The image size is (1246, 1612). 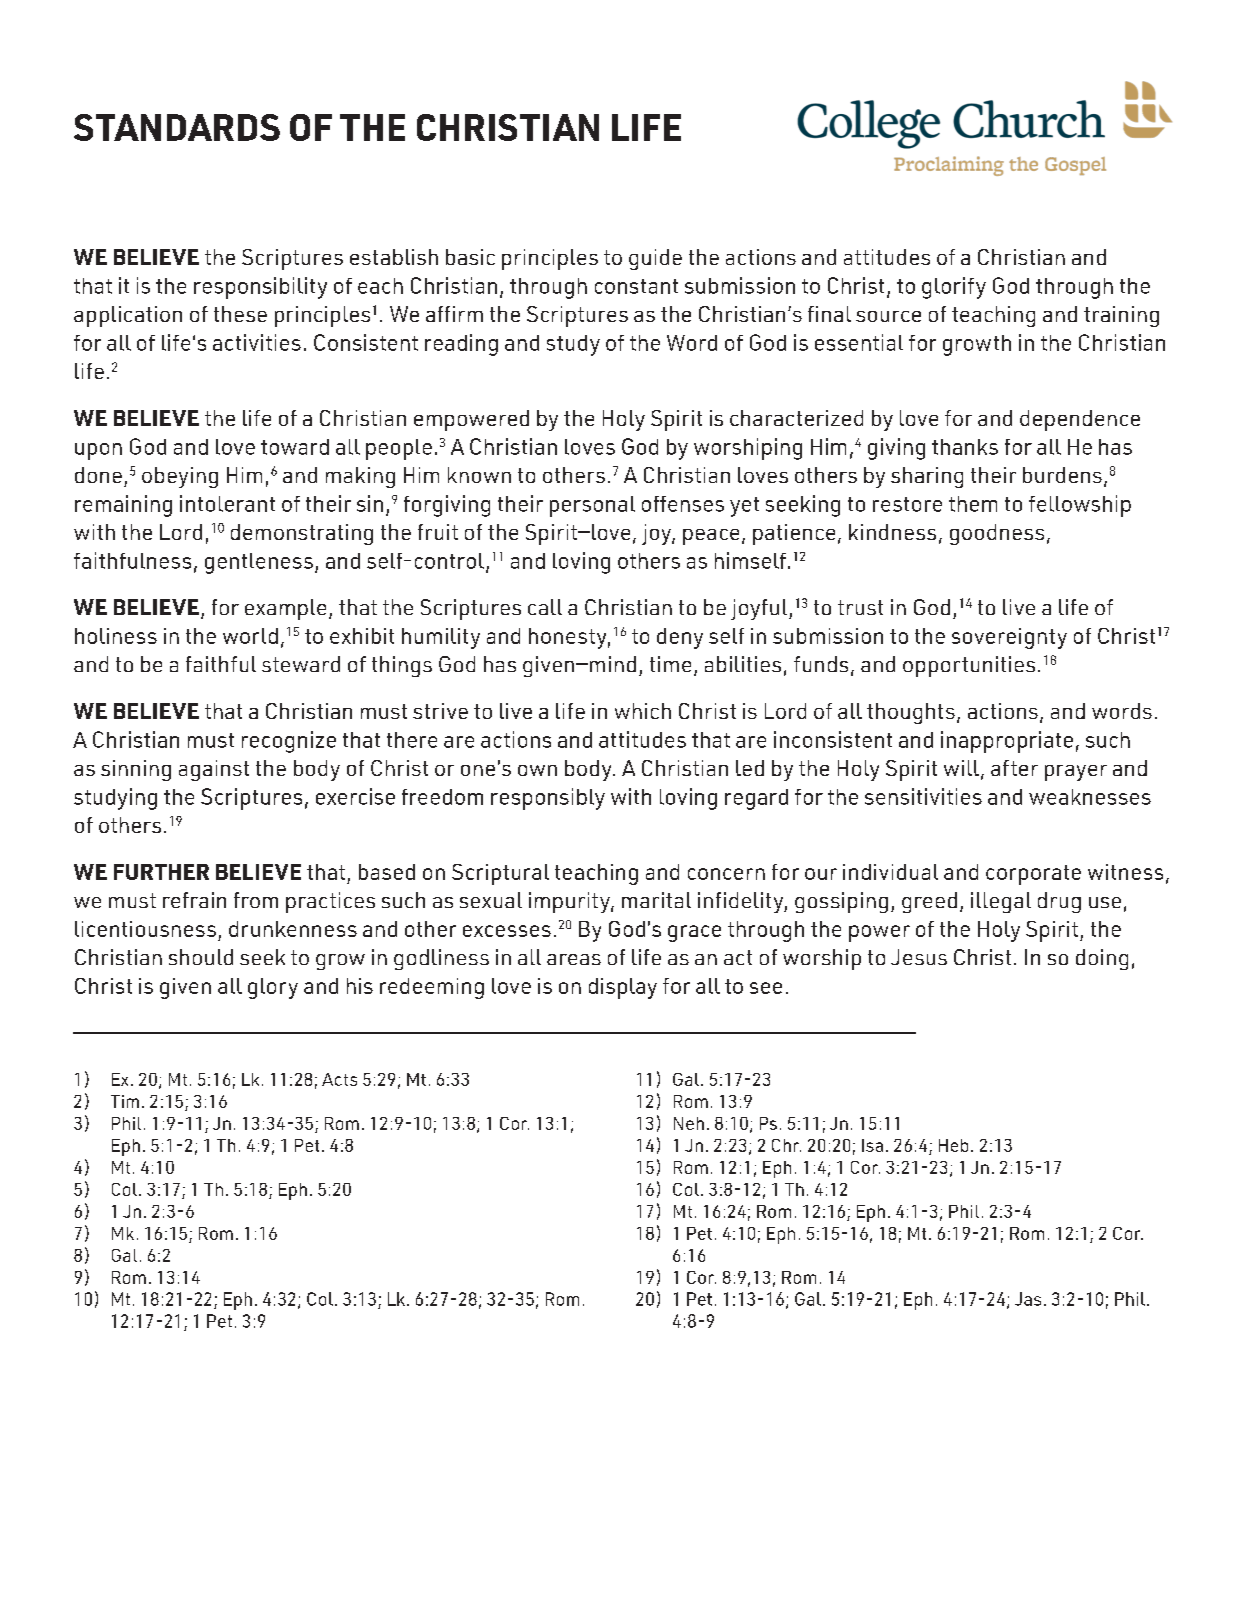 What do you see at coordinates (655, 259) in the screenshot?
I see `guide` at bounding box center [655, 259].
